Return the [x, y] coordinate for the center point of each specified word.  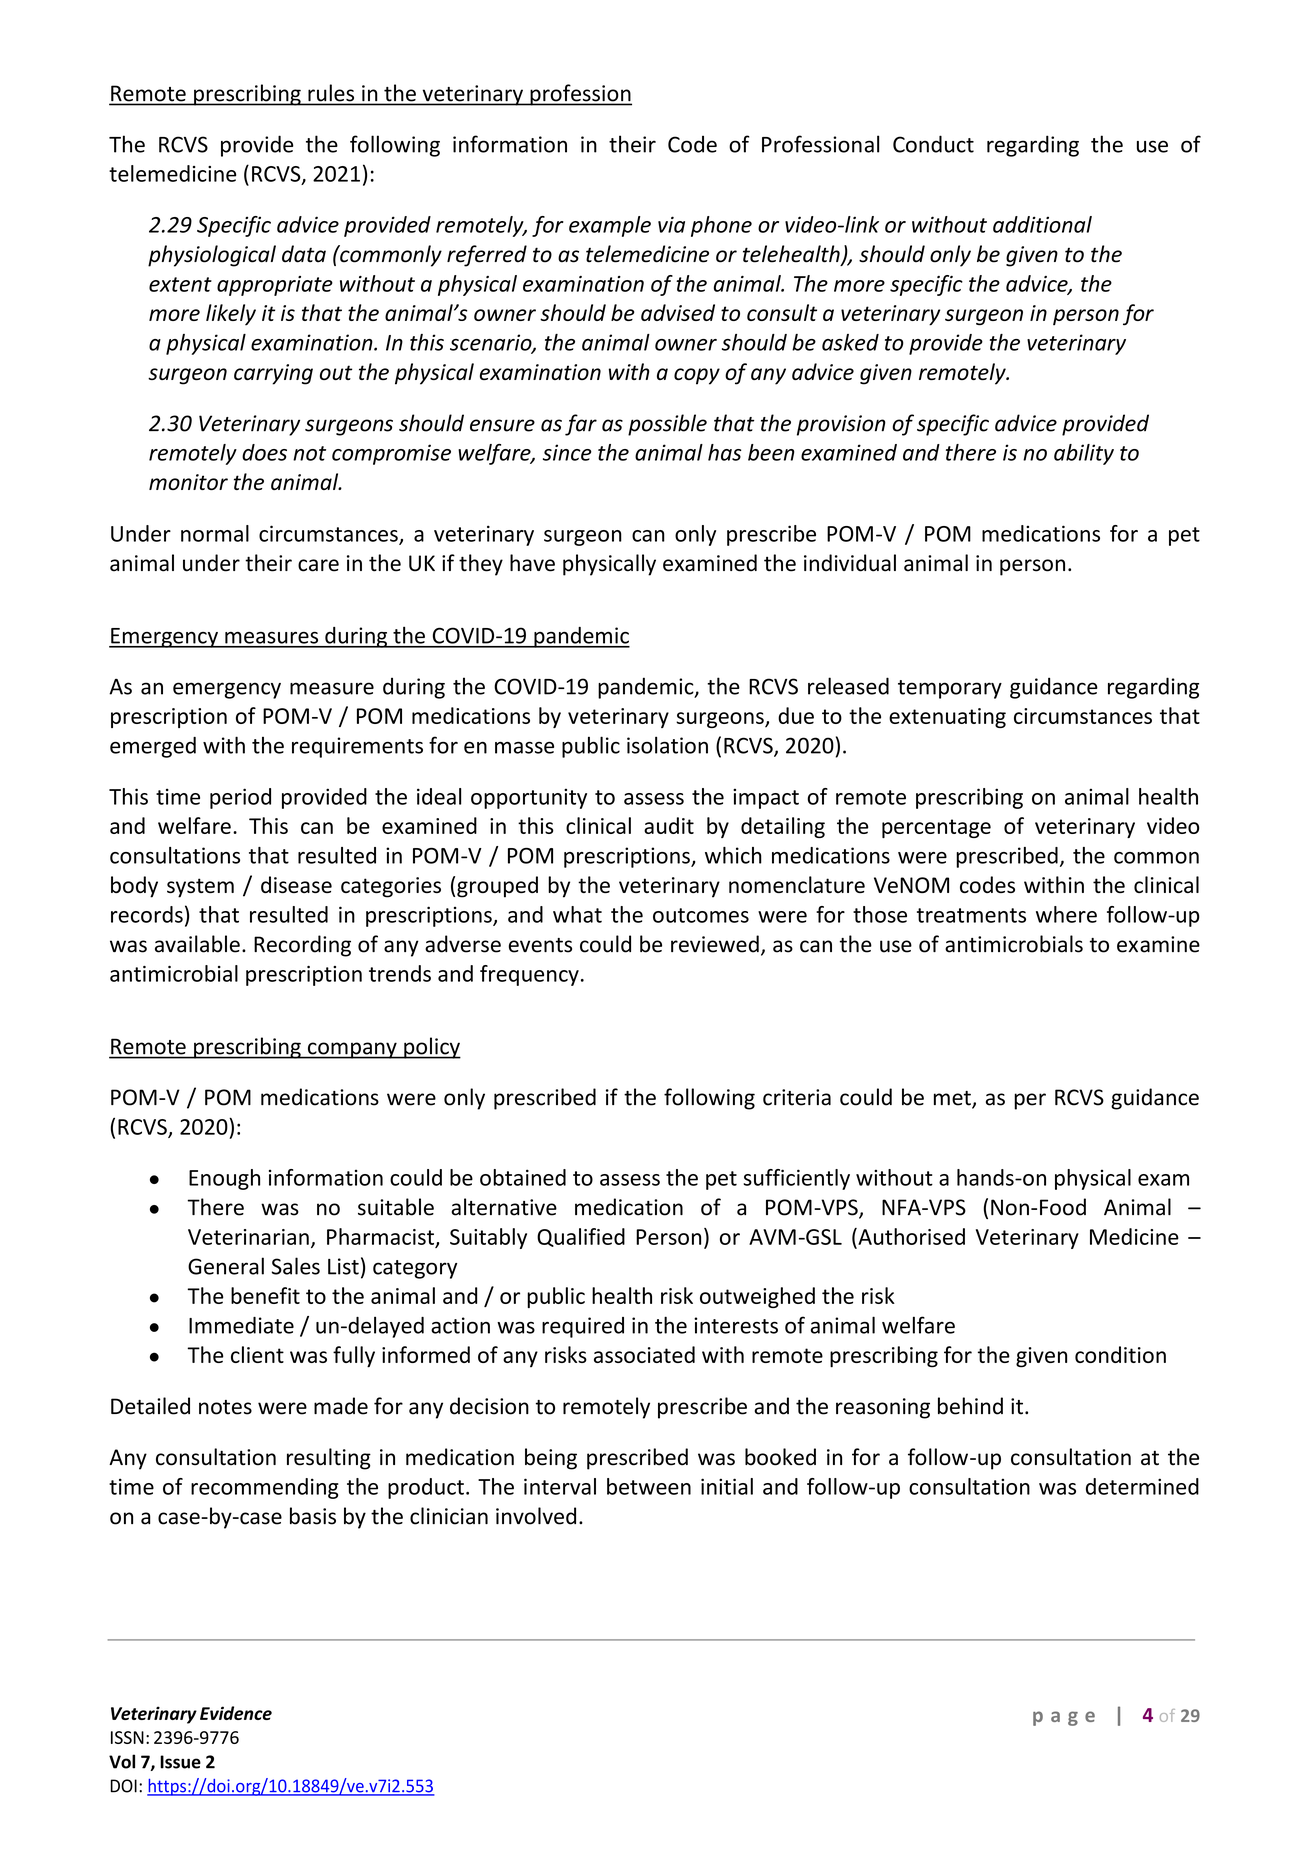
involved [536, 1516]
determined [1142, 1486]
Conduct [933, 144]
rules [331, 94]
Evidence [236, 1713]
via [671, 224]
